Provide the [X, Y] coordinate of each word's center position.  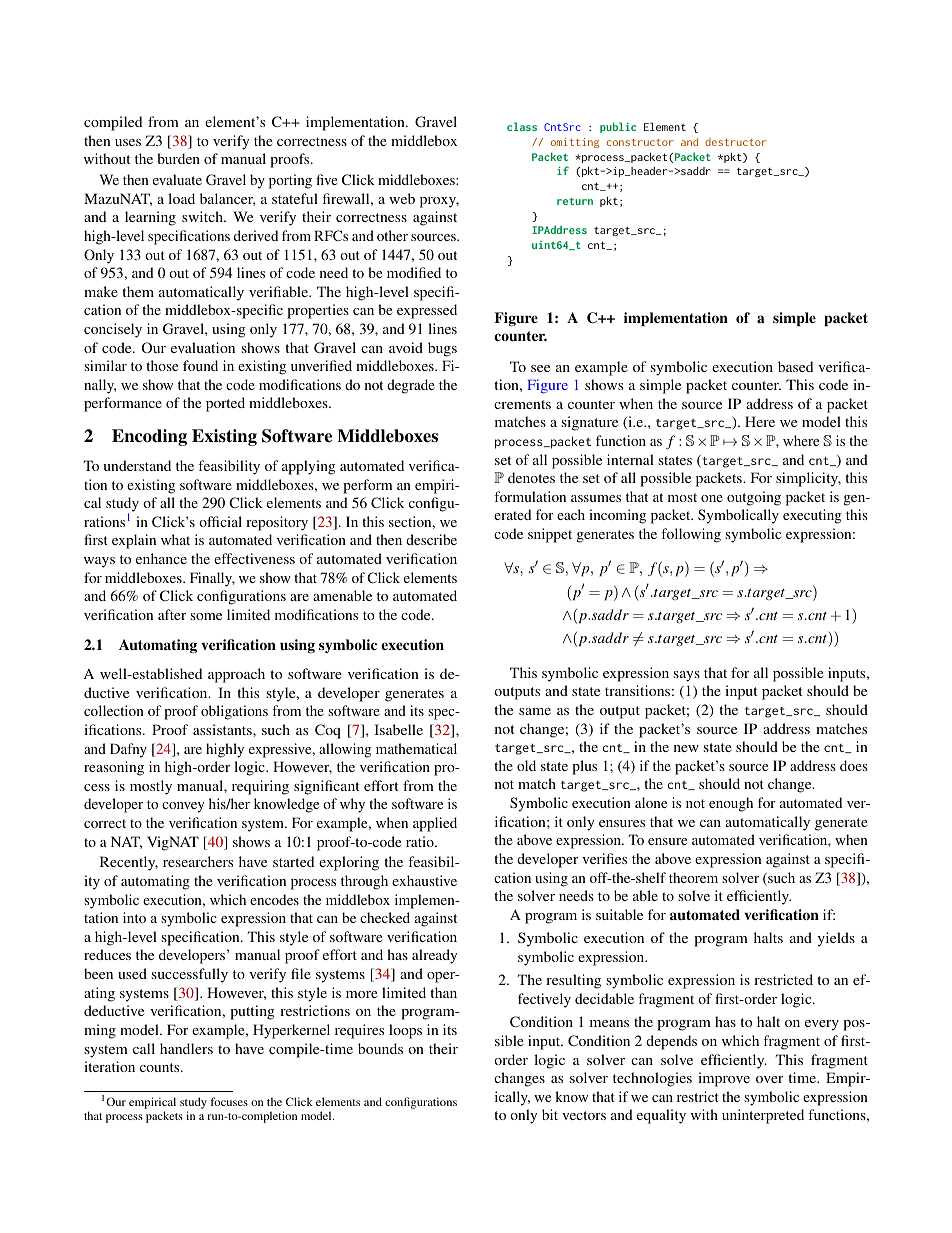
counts [161, 1067]
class [522, 126]
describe [431, 539]
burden [178, 158]
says [687, 676]
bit [550, 1114]
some [206, 616]
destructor [735, 142]
